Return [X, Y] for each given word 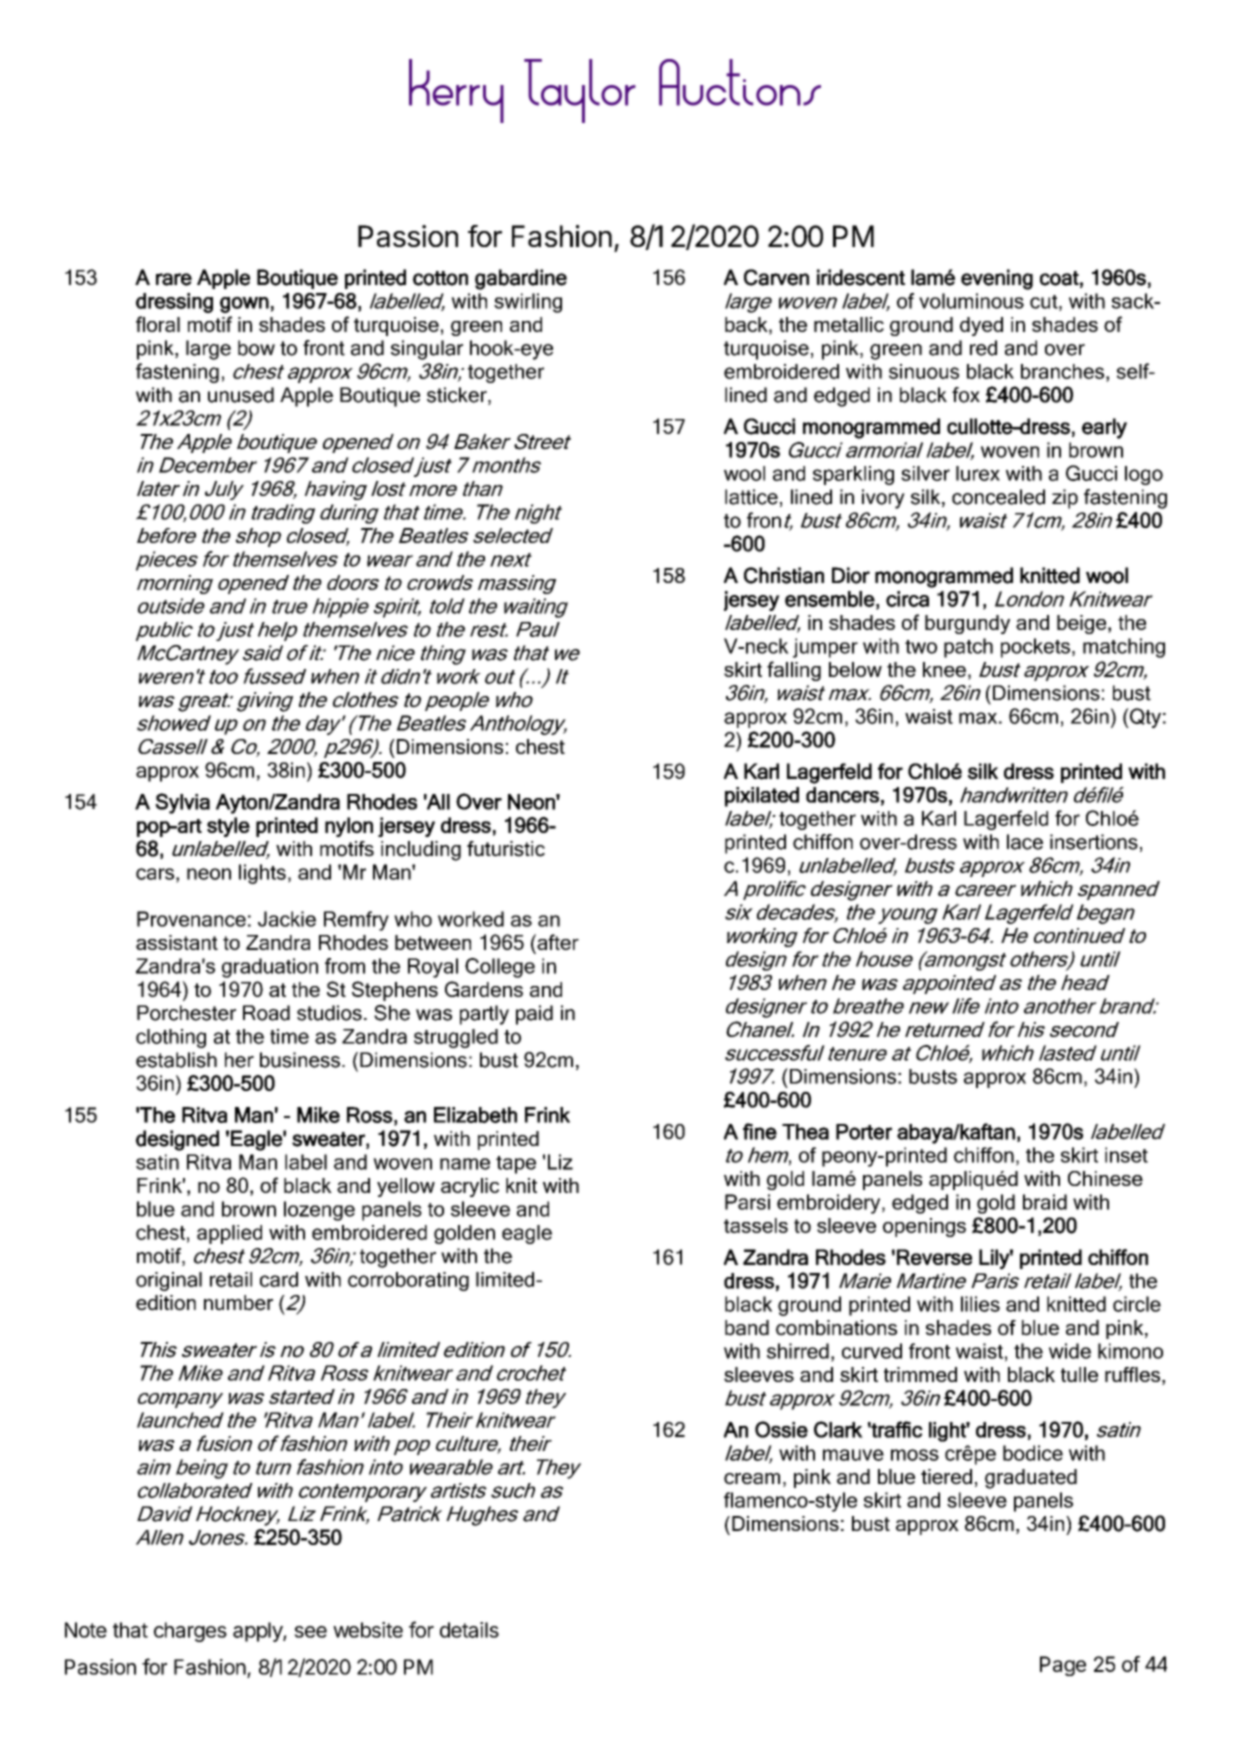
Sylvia [182, 803]
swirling [528, 303]
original [169, 1281]
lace [1025, 842]
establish [176, 1060]
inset [1126, 1155]
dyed [981, 326]
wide [1070, 1351]
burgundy [967, 624]
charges [190, 1632]
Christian [784, 575]
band [747, 1328]
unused [241, 395]
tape [516, 1165]
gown [244, 305]
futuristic [506, 849]
